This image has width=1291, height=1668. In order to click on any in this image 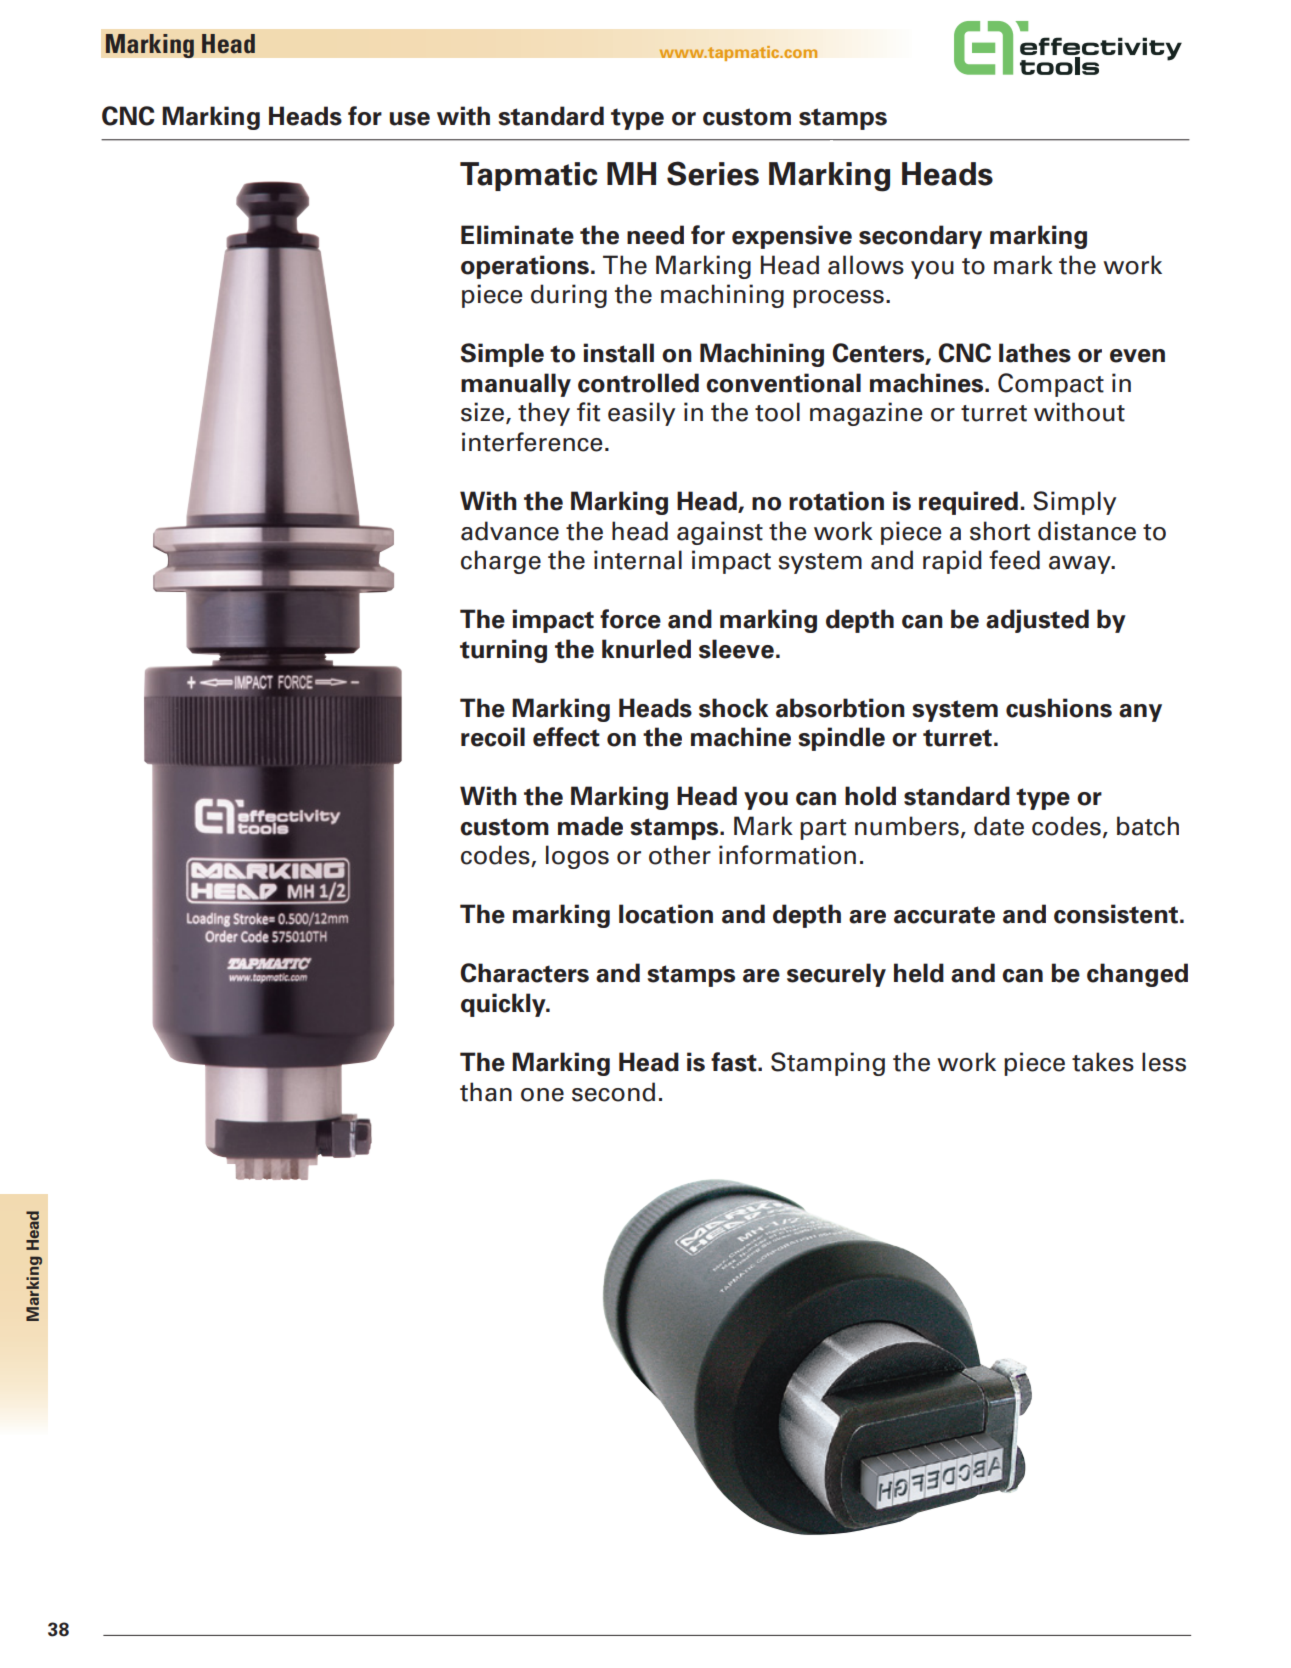, I will do `click(1140, 713)`.
